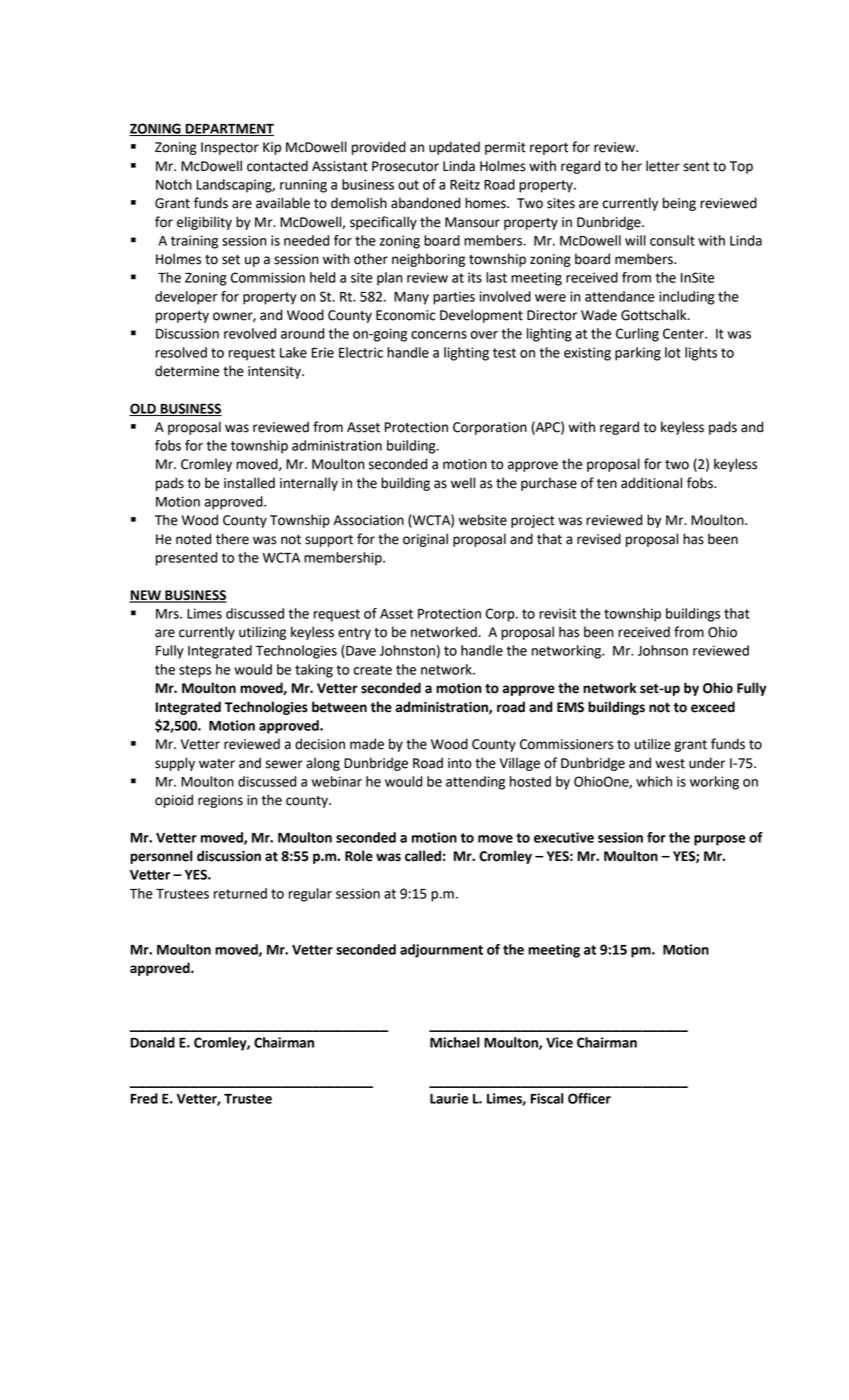  What do you see at coordinates (455, 1042) in the screenshot?
I see `Michael` at bounding box center [455, 1042].
